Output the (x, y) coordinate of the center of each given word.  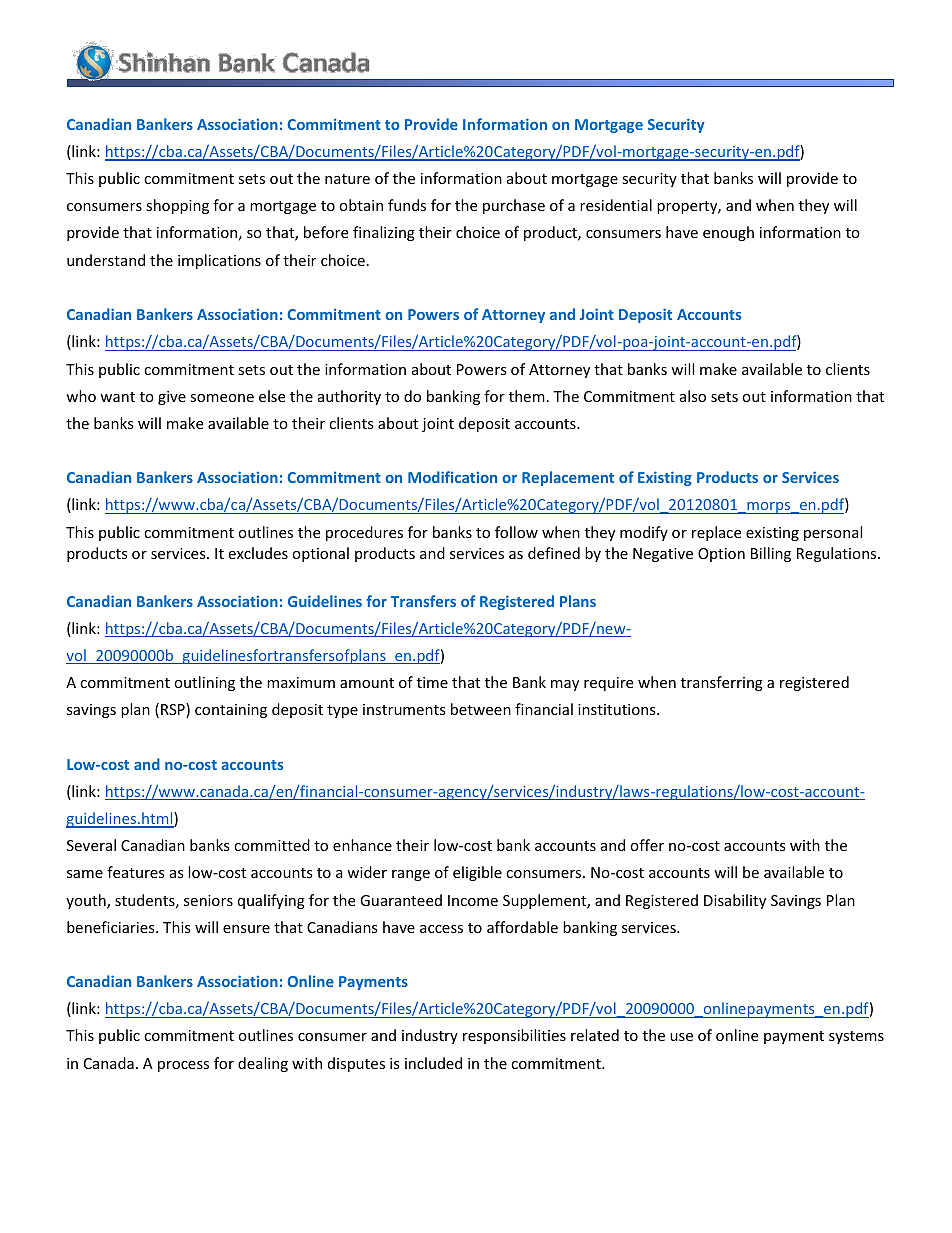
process (183, 1066)
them (527, 396)
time (432, 682)
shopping (177, 206)
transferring (722, 683)
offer (647, 845)
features (136, 872)
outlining (204, 683)
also (693, 396)
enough (728, 233)
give (172, 398)
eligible (477, 873)
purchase (514, 206)
